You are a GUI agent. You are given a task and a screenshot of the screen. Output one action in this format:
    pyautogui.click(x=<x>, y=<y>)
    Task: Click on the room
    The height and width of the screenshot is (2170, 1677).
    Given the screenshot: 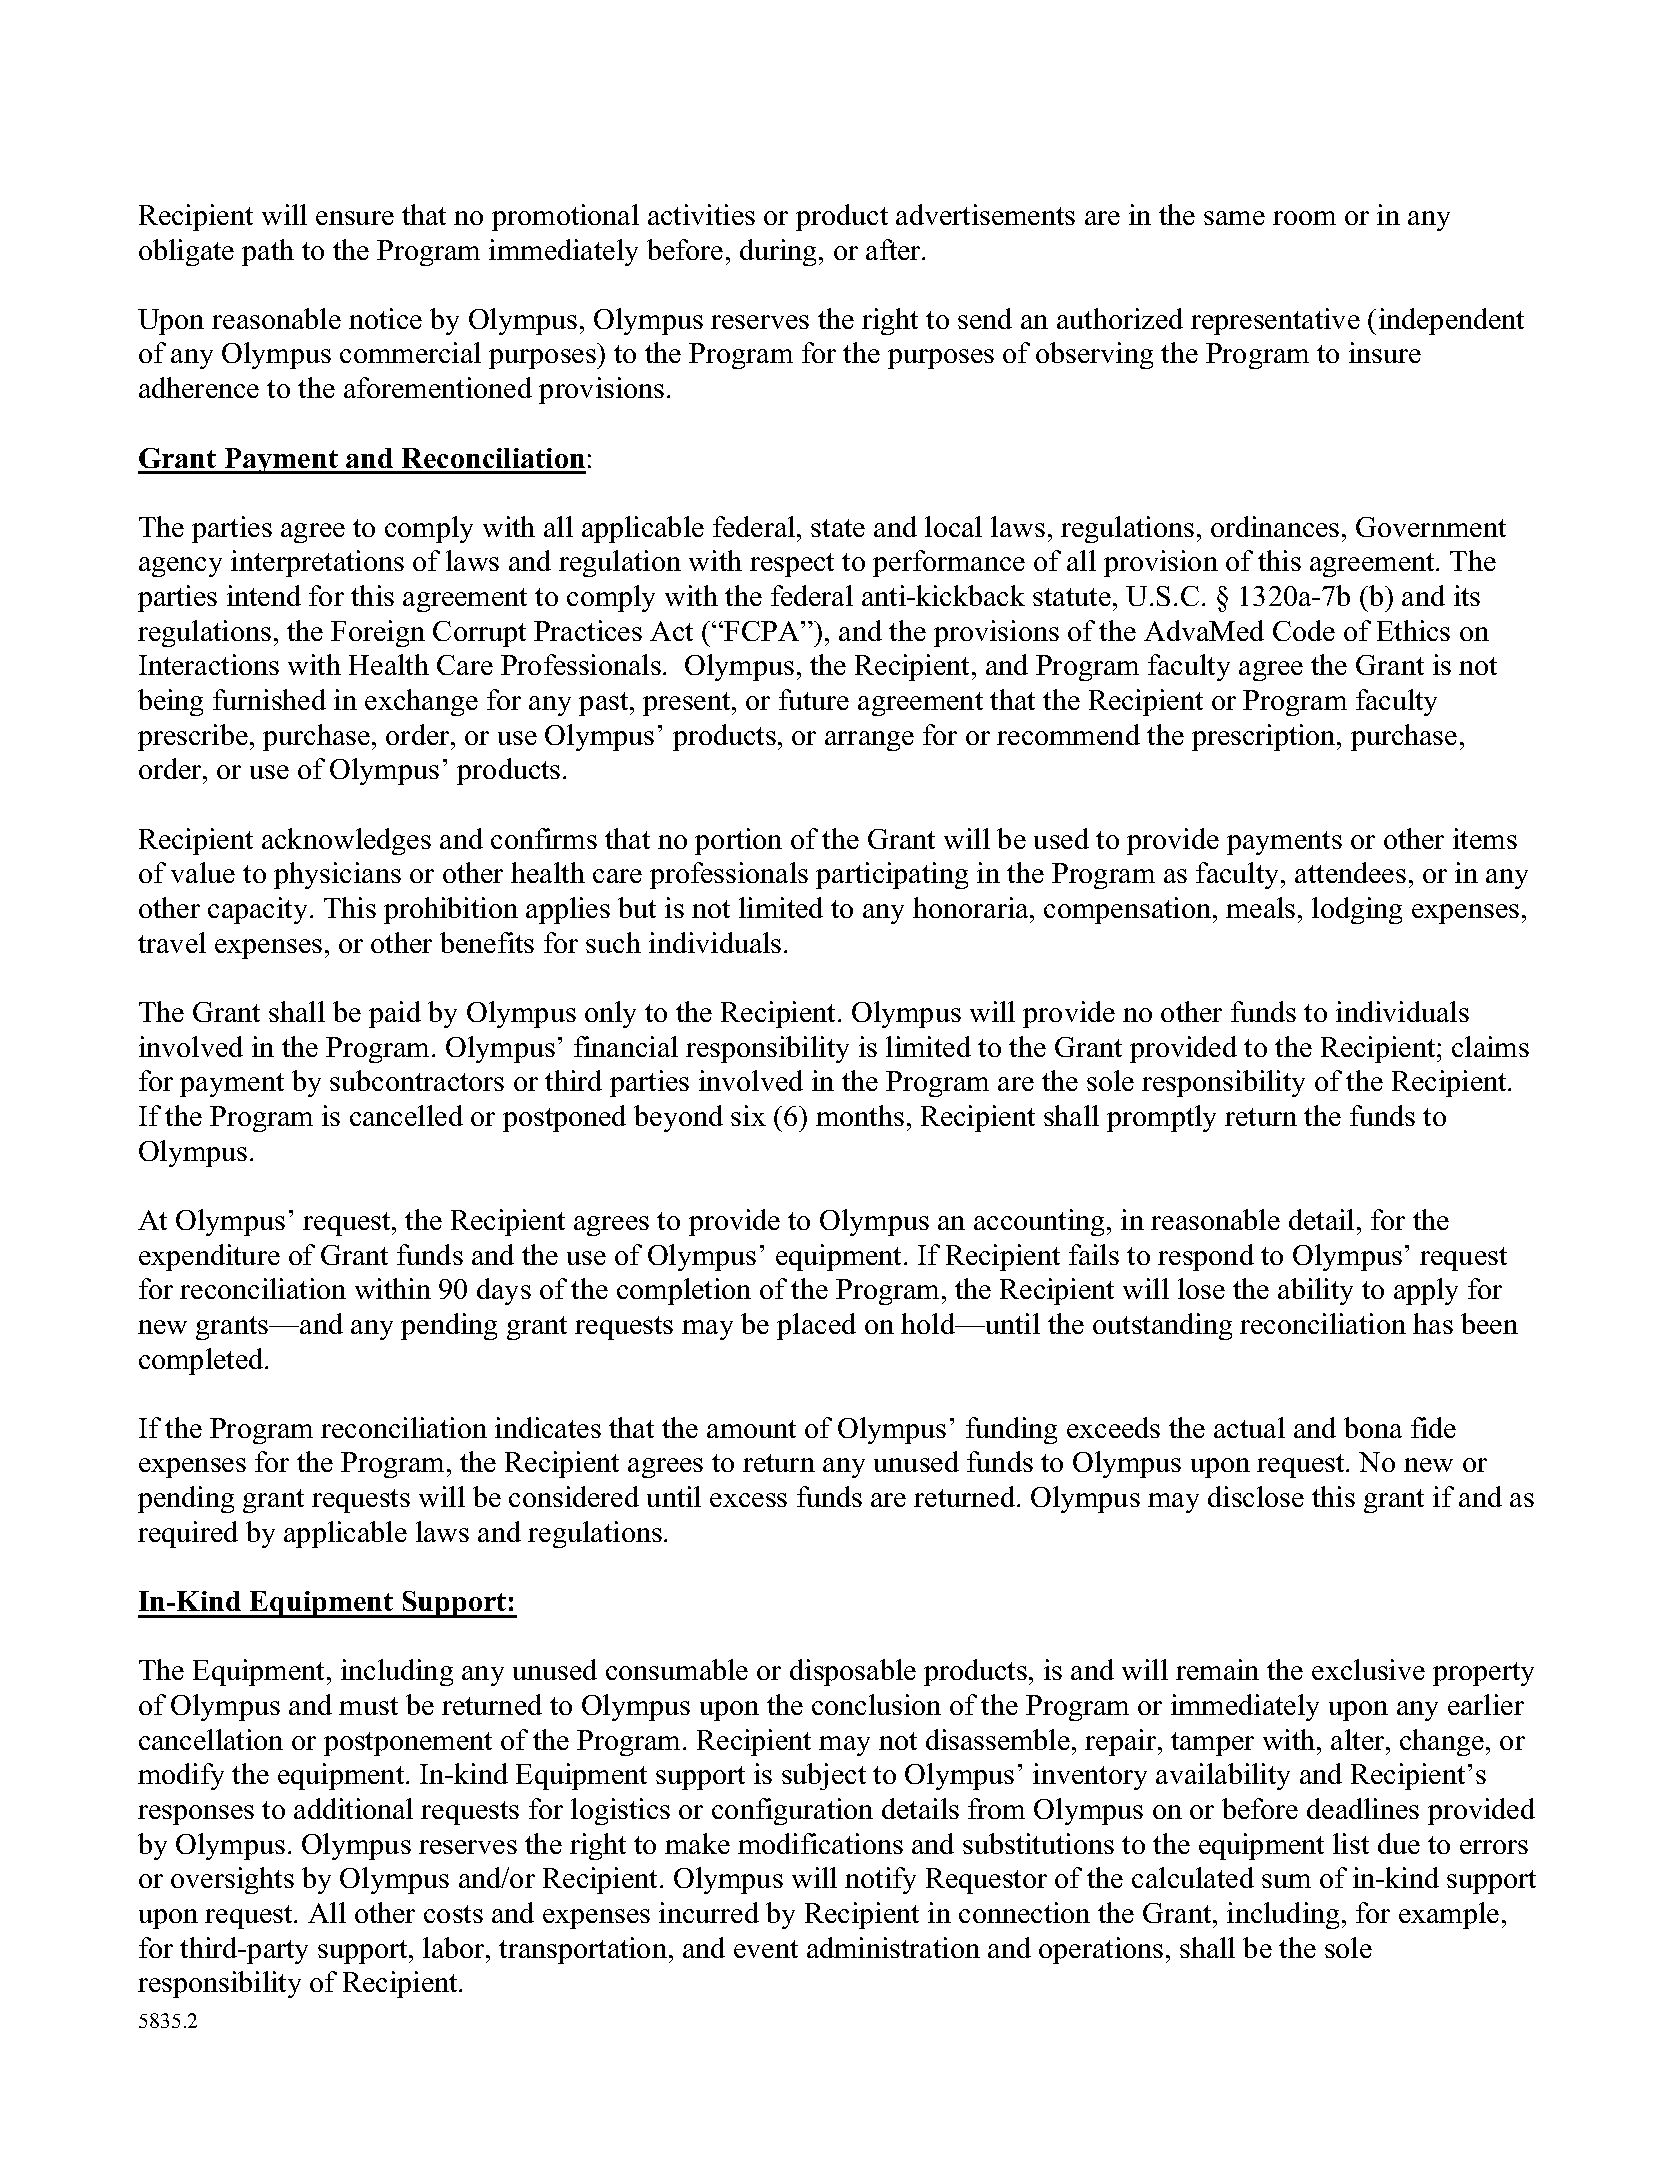 What is the action you would take?
    pyautogui.click(x=1304, y=218)
